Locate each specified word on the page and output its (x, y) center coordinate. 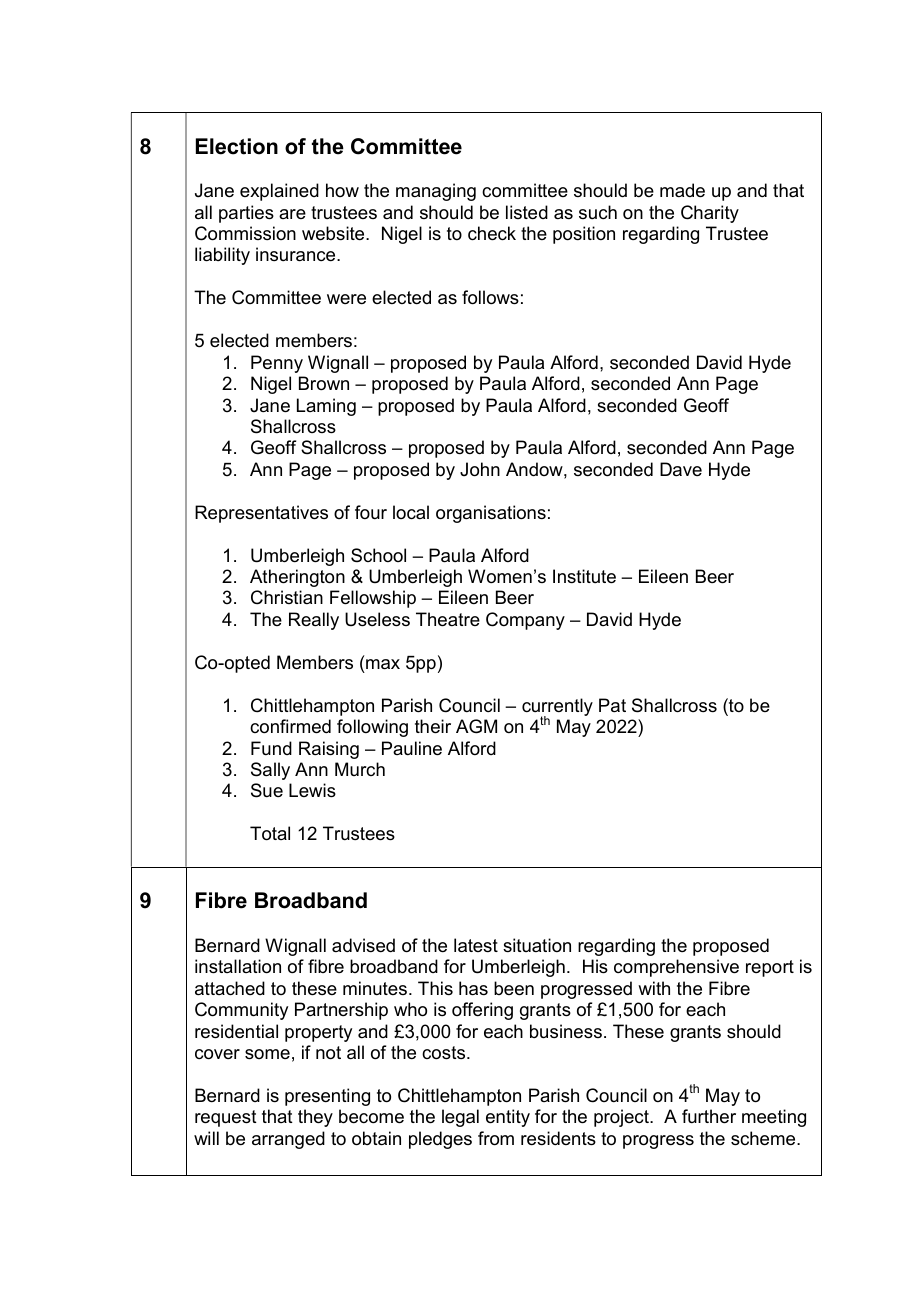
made (682, 190)
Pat (612, 705)
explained (279, 192)
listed (527, 212)
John (480, 469)
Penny (277, 364)
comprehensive (676, 968)
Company (525, 621)
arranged (288, 1140)
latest (476, 945)
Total (270, 833)
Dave (681, 469)
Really (314, 621)
